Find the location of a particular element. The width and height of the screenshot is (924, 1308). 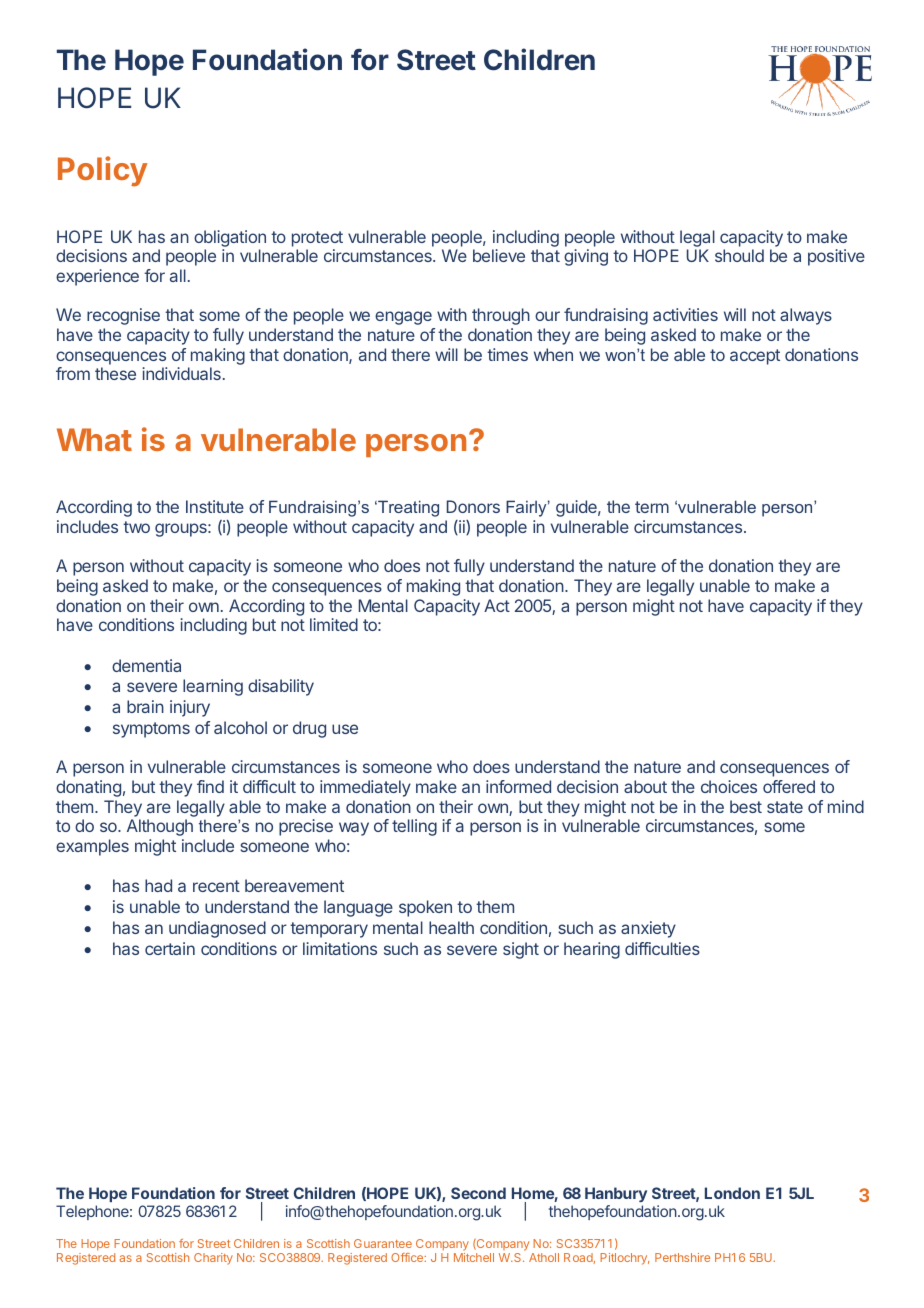

believe is located at coordinates (499, 255).
